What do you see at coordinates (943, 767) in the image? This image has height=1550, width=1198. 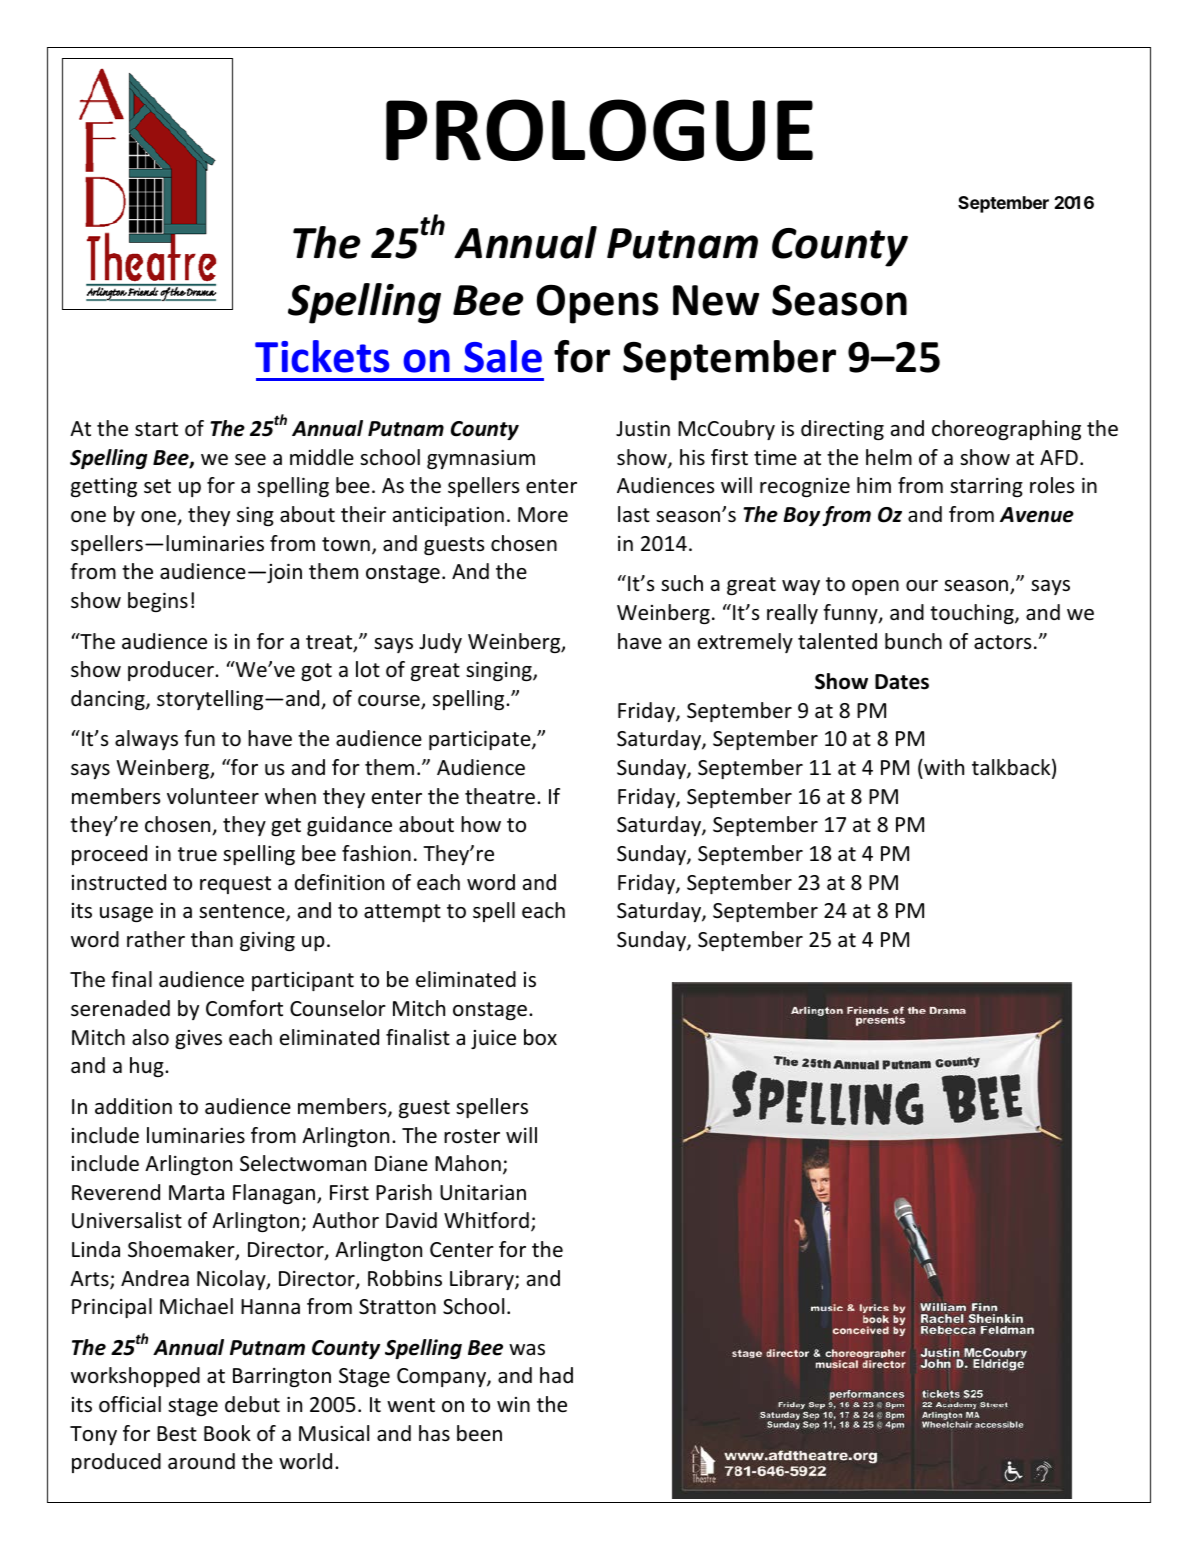 I see `with` at bounding box center [943, 767].
